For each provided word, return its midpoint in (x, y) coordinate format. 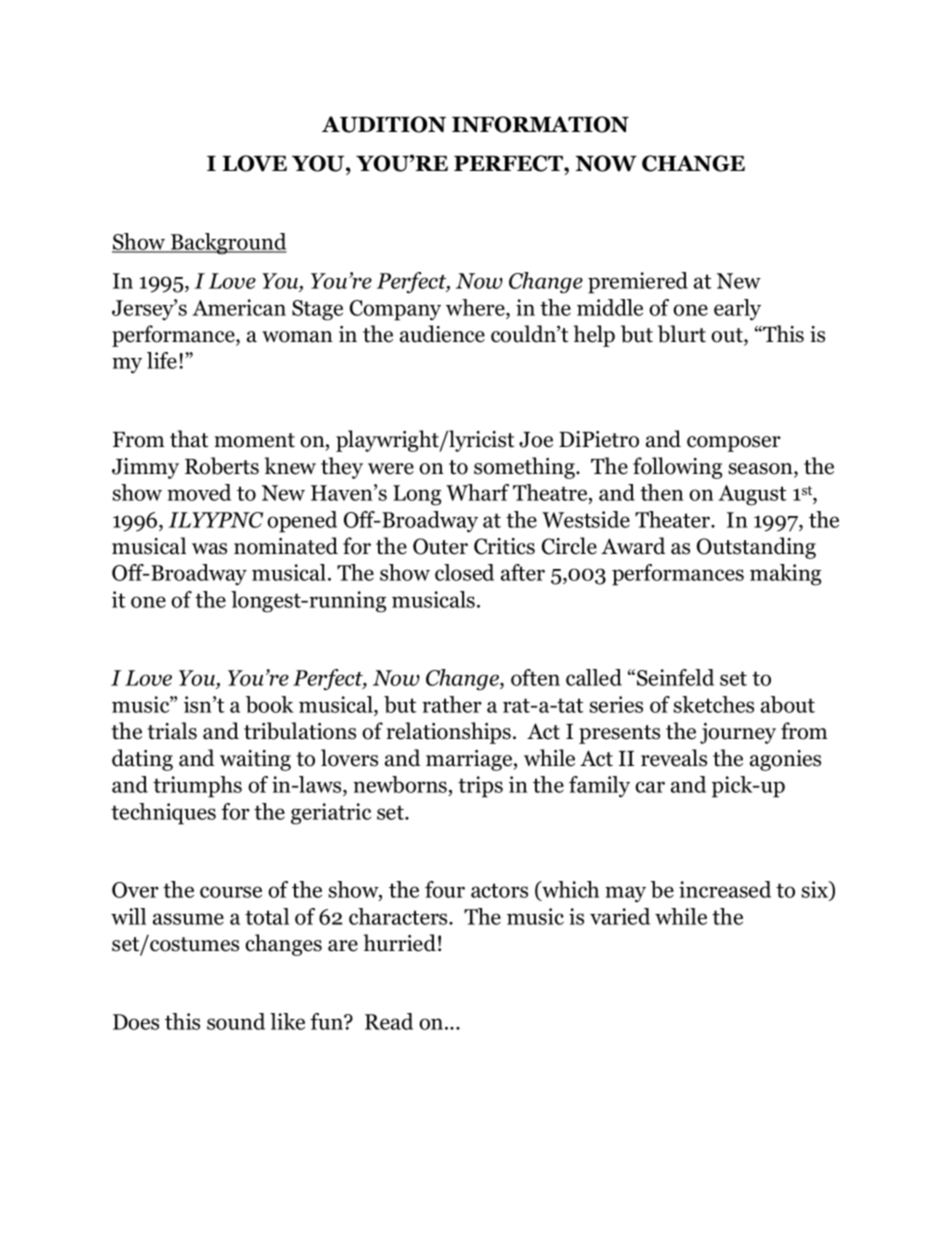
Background (228, 244)
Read (389, 1021)
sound (236, 1021)
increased (725, 889)
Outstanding (756, 548)
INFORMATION (540, 124)
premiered (638, 283)
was (209, 549)
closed (464, 572)
